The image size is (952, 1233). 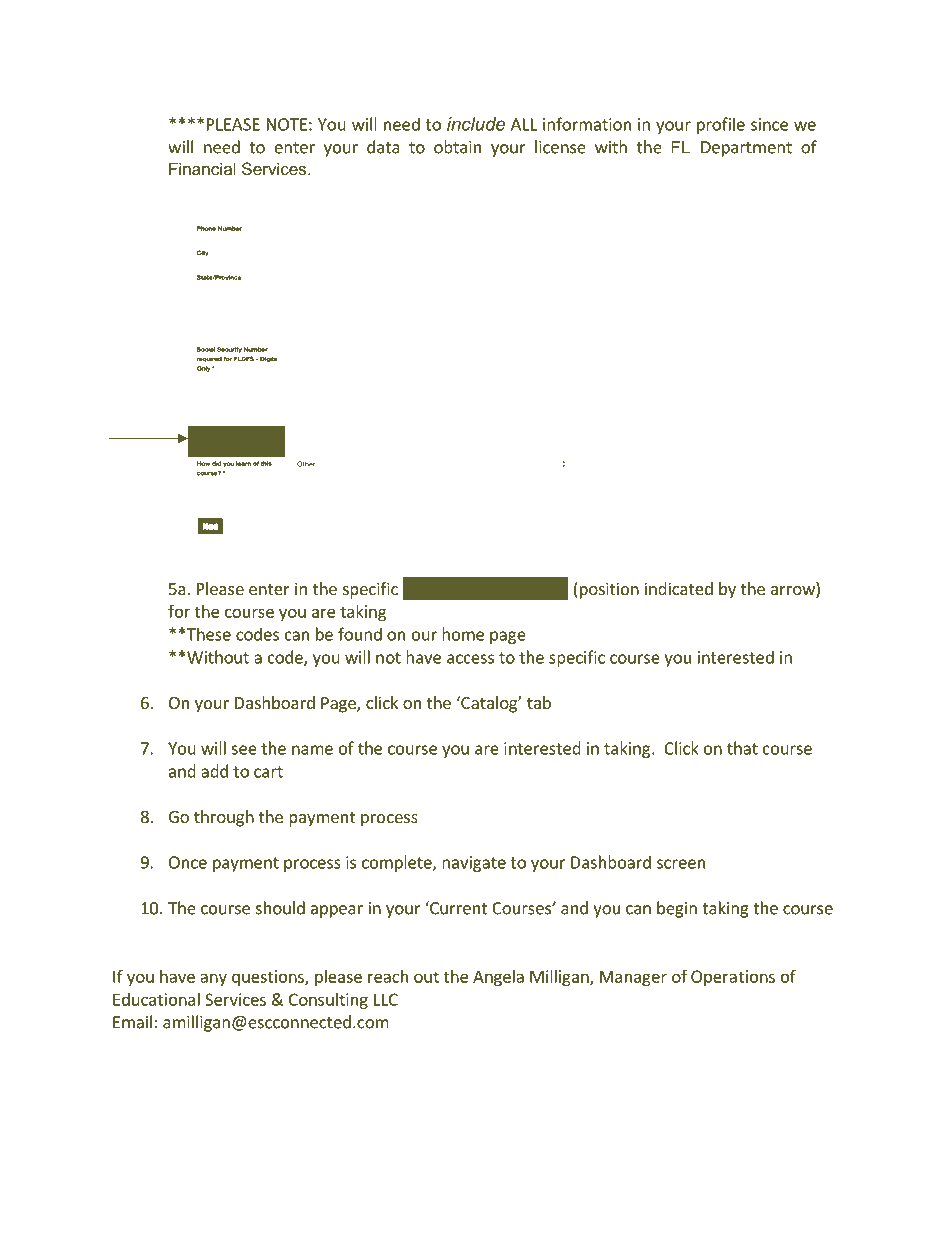 What do you see at coordinates (360, 634) in the image?
I see `found` at bounding box center [360, 634].
